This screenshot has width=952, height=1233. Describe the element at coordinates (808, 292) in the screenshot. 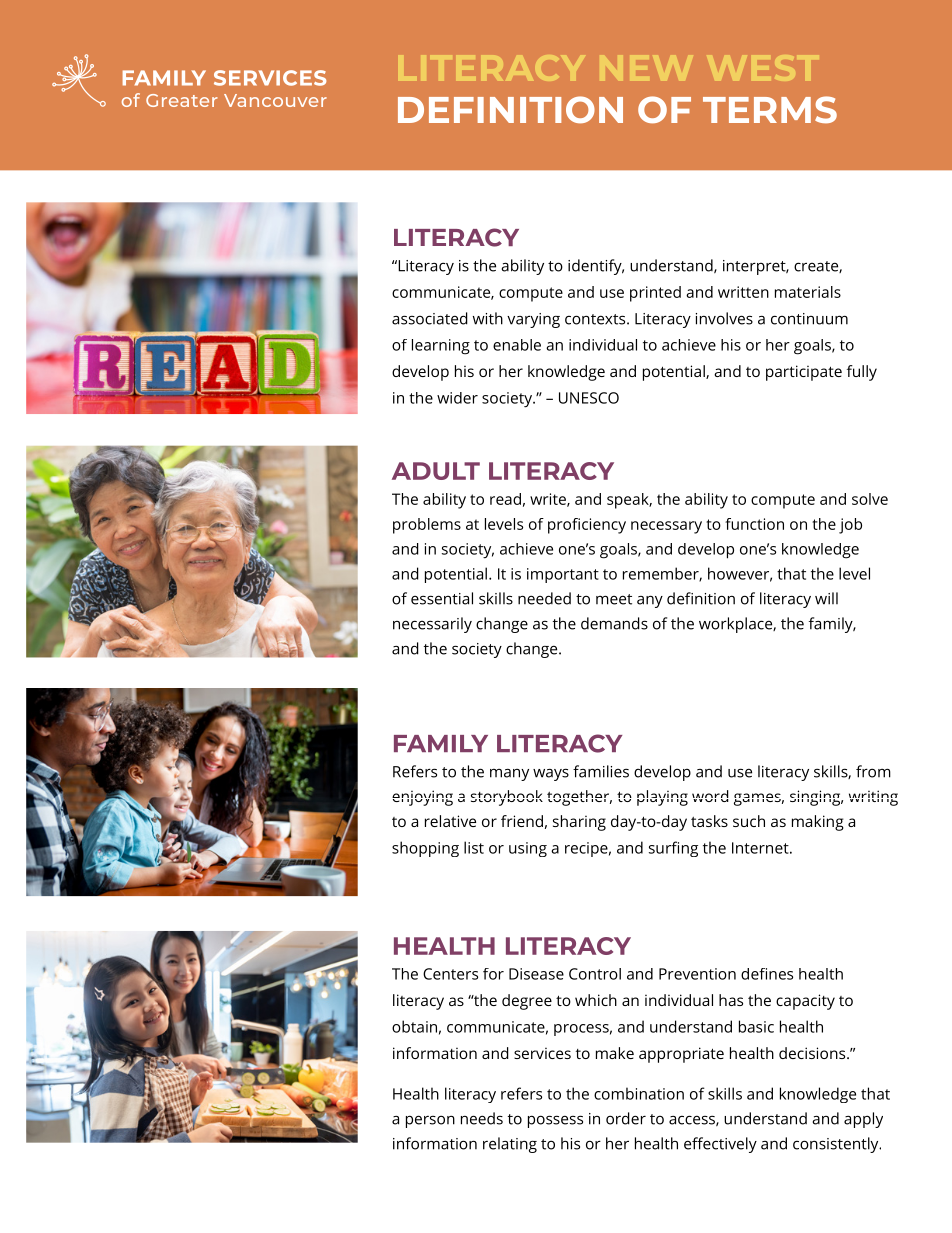

I see `materials` at that location.
